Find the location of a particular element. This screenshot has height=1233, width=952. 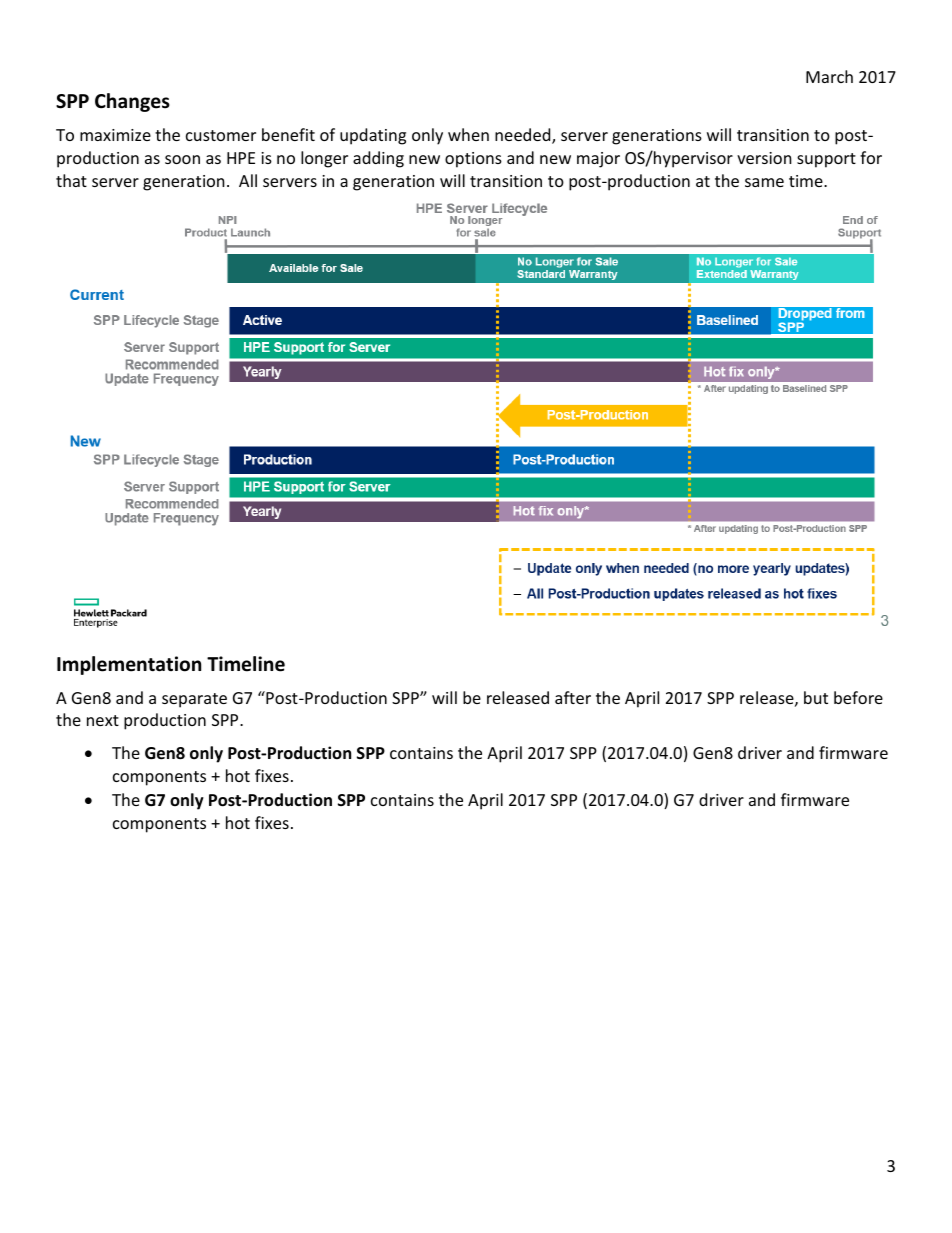

Changes is located at coordinates (132, 102).
